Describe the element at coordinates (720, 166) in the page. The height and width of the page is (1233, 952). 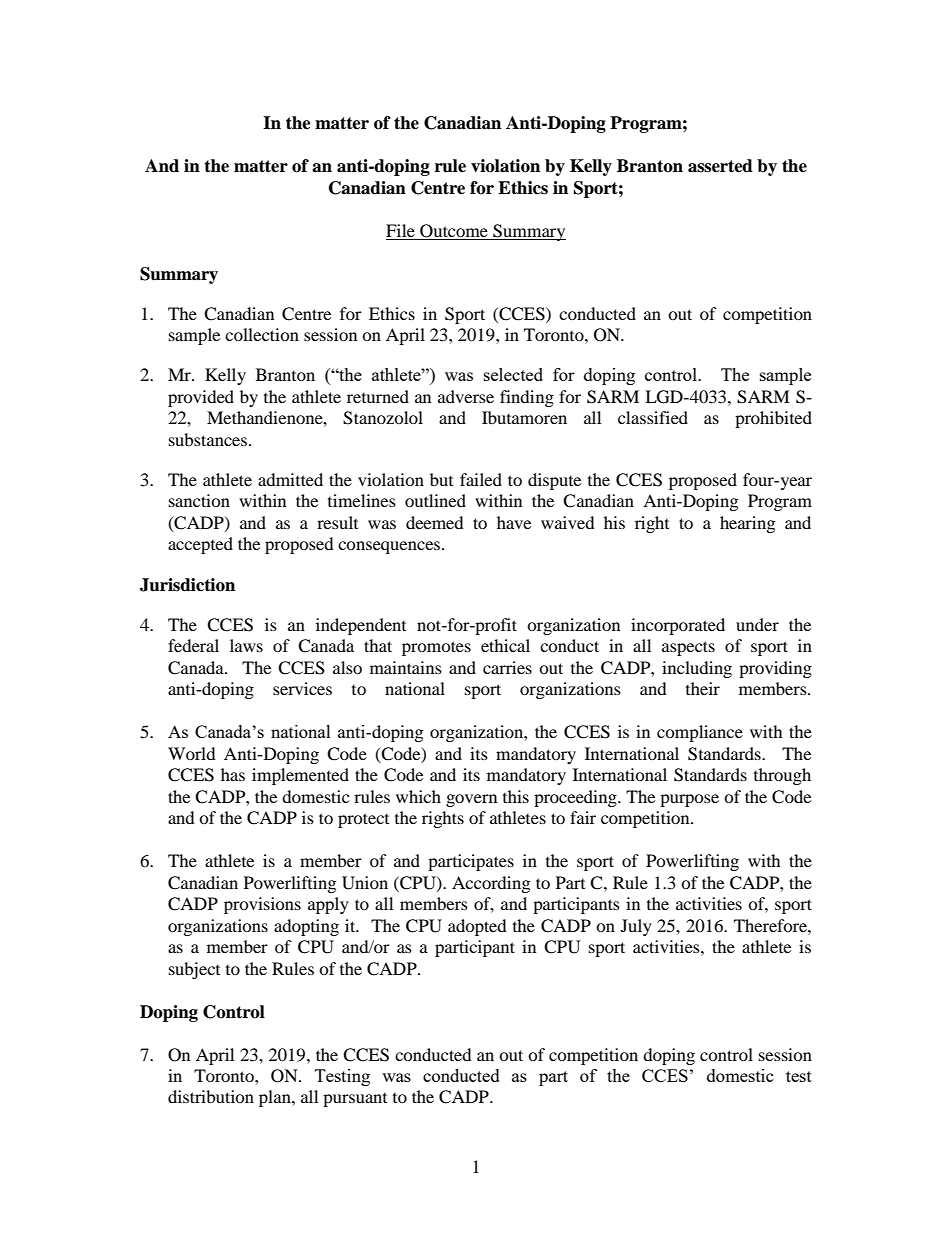
I see `asserted` at that location.
